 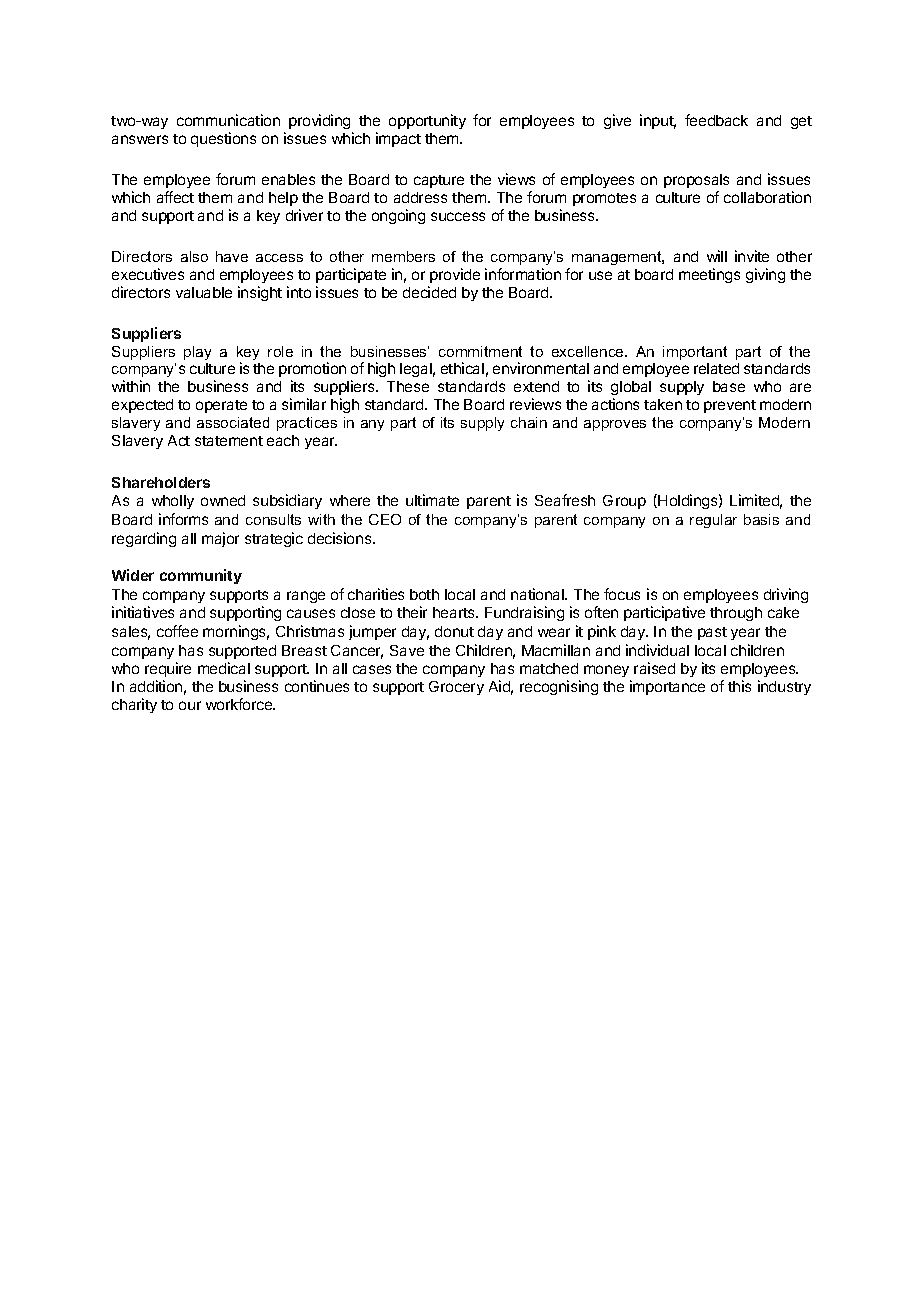 I want to click on provide, so click(x=455, y=275).
